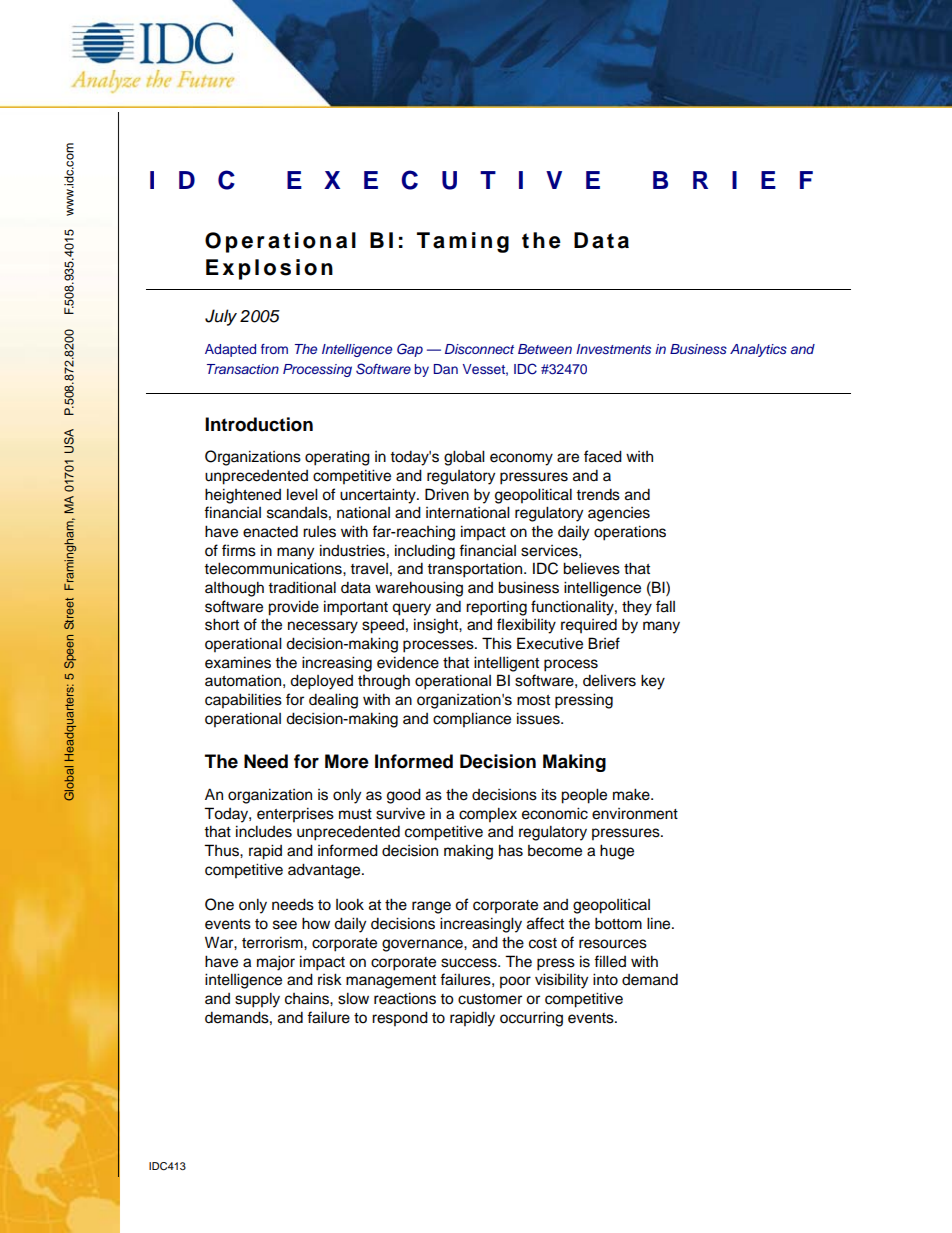 The height and width of the screenshot is (1233, 952). Describe the element at coordinates (630, 533) in the screenshot. I see `operations` at that location.
